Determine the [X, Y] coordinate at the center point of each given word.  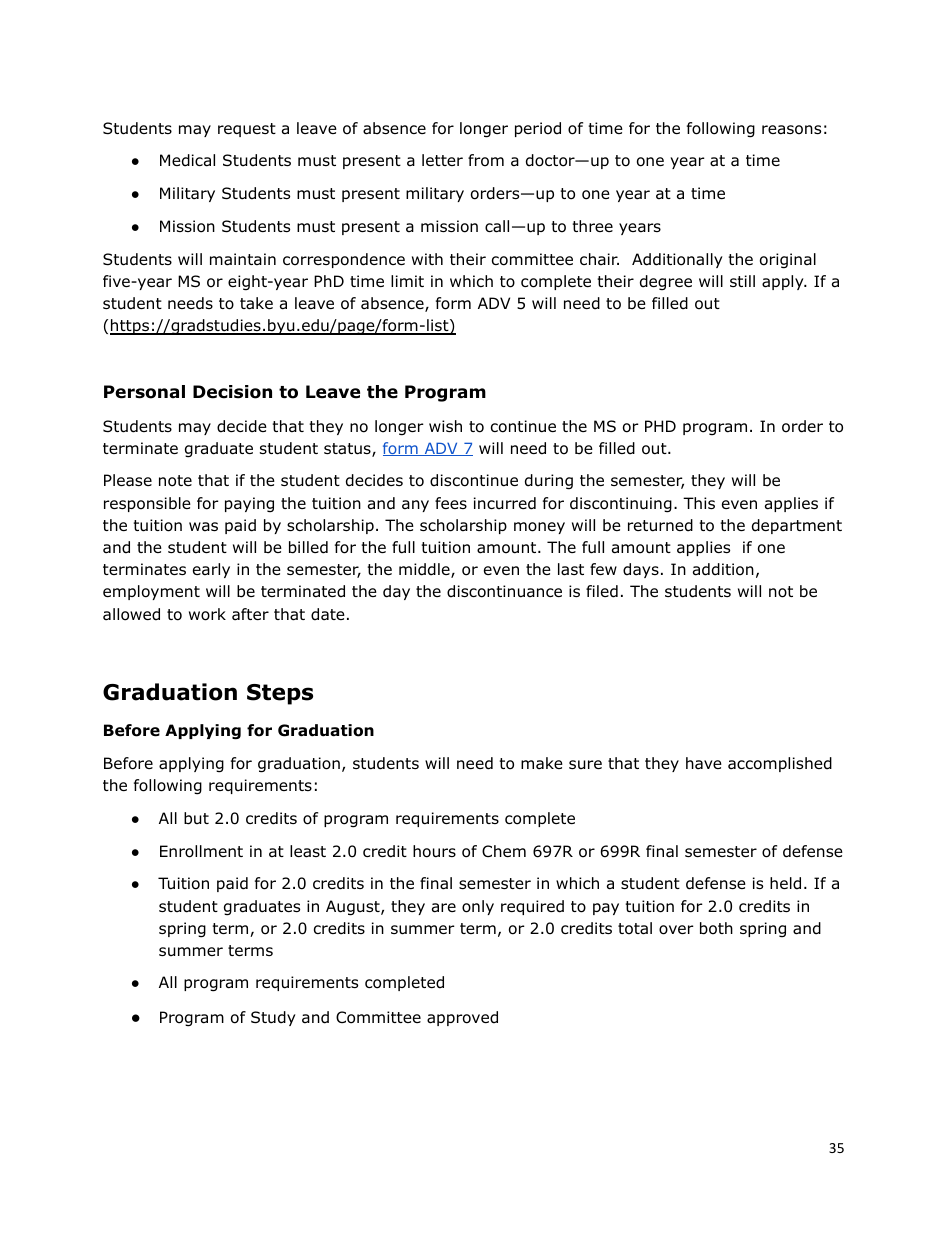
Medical [187, 160]
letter [442, 160]
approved [462, 1018]
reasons [791, 130]
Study [273, 1018]
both [716, 928]
